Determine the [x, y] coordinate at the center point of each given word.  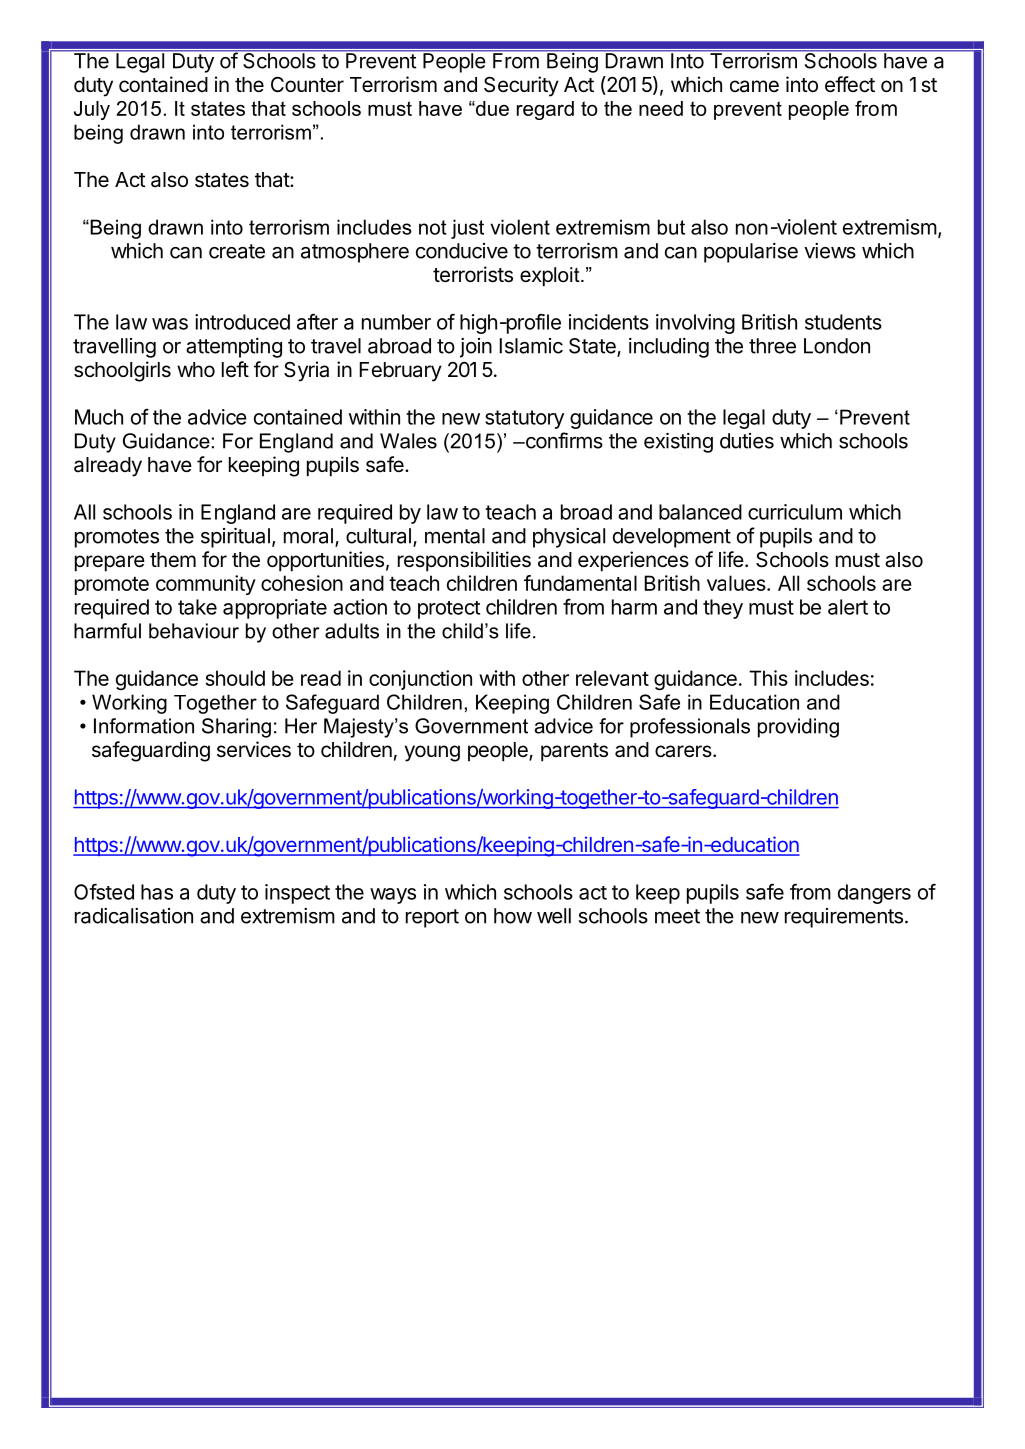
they [723, 609]
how [513, 916]
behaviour [194, 631]
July [92, 110]
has [157, 892]
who [196, 369]
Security [521, 86]
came [754, 86]
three [772, 346]
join [476, 348]
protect [449, 610]
